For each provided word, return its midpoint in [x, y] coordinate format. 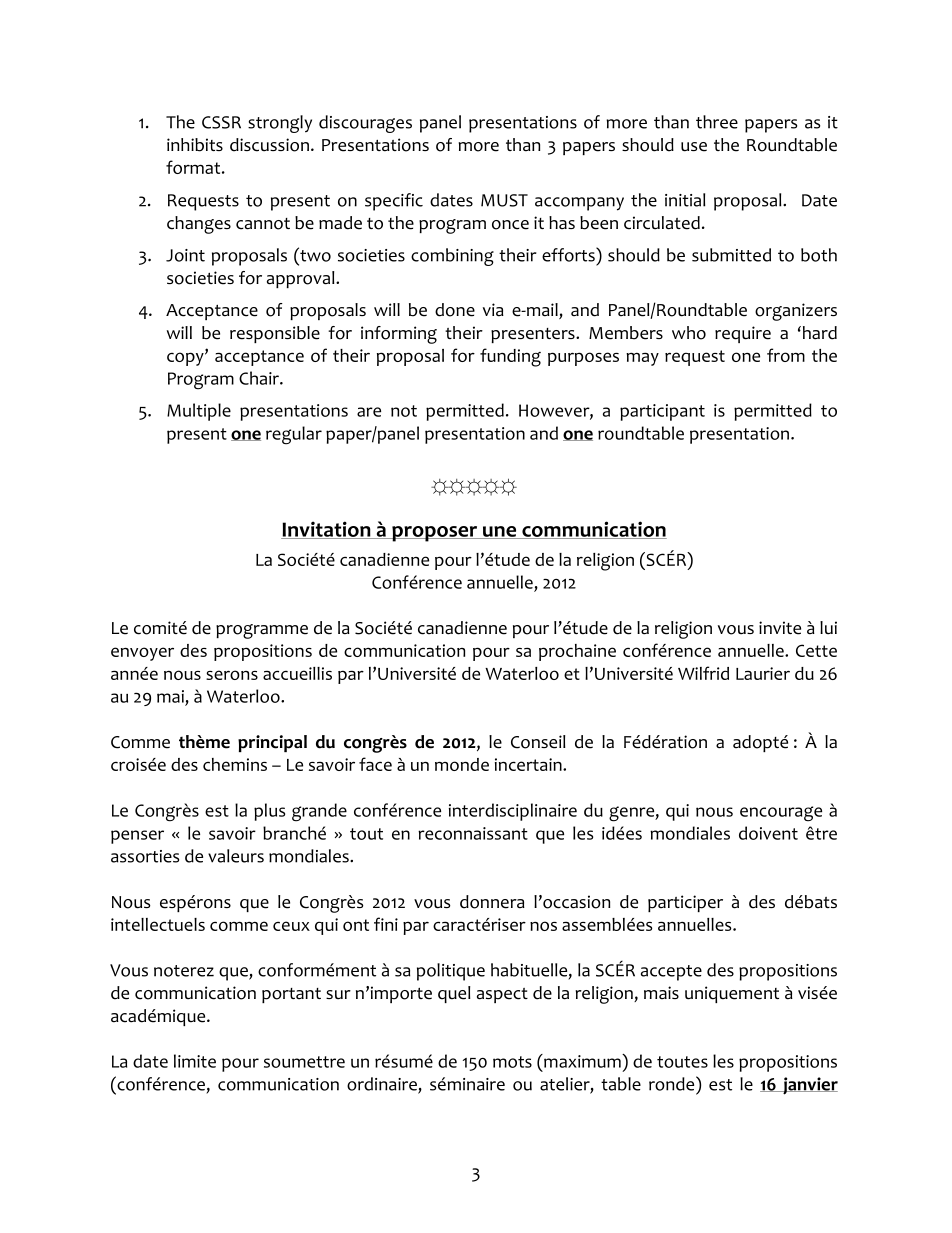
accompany [579, 204]
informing [399, 335]
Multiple [199, 412]
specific [394, 202]
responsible [275, 334]
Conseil [538, 742]
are [369, 412]
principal [272, 743]
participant [662, 412]
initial [685, 200]
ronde [673, 1083]
